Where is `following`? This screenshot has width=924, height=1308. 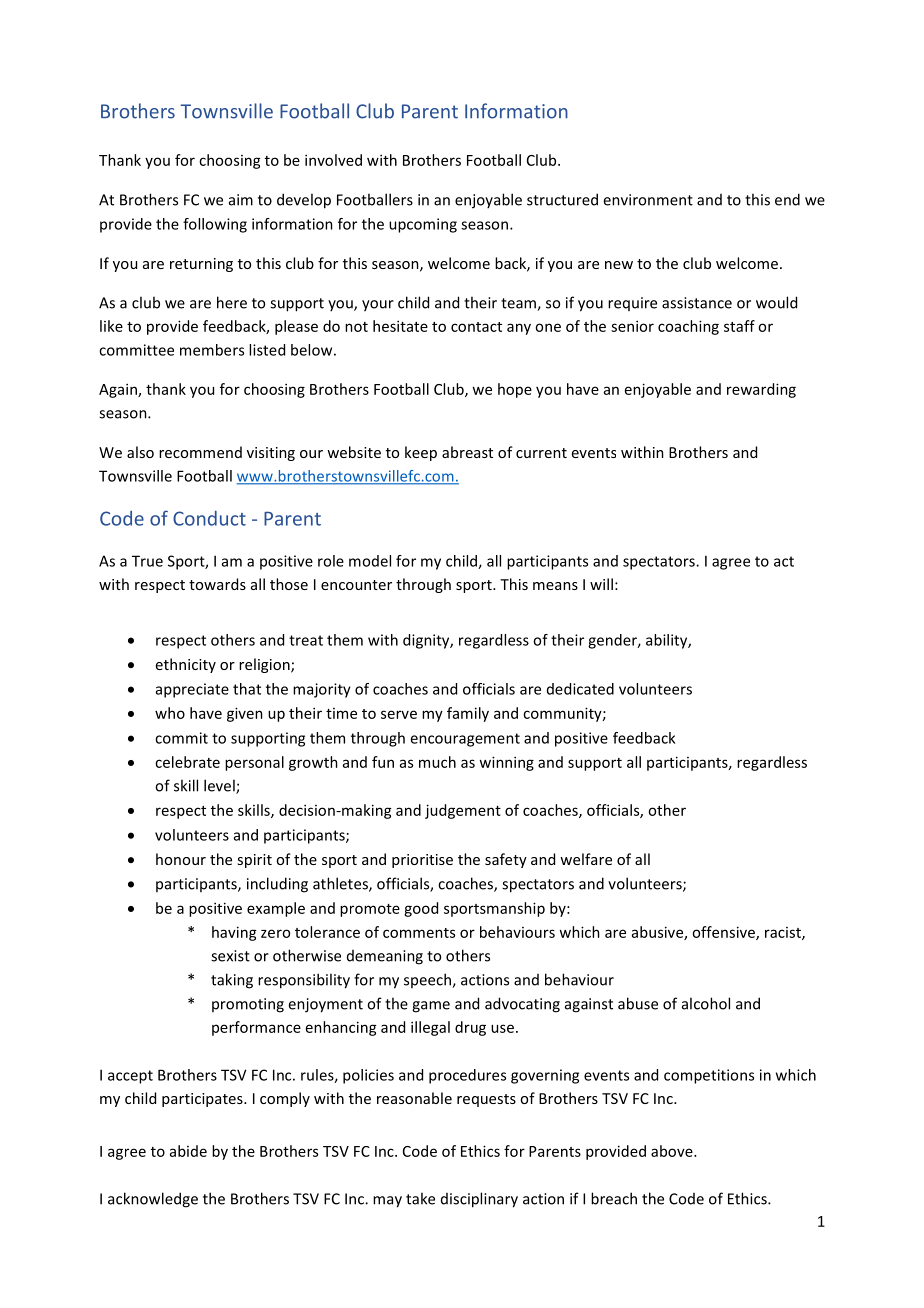
following is located at coordinates (215, 225).
